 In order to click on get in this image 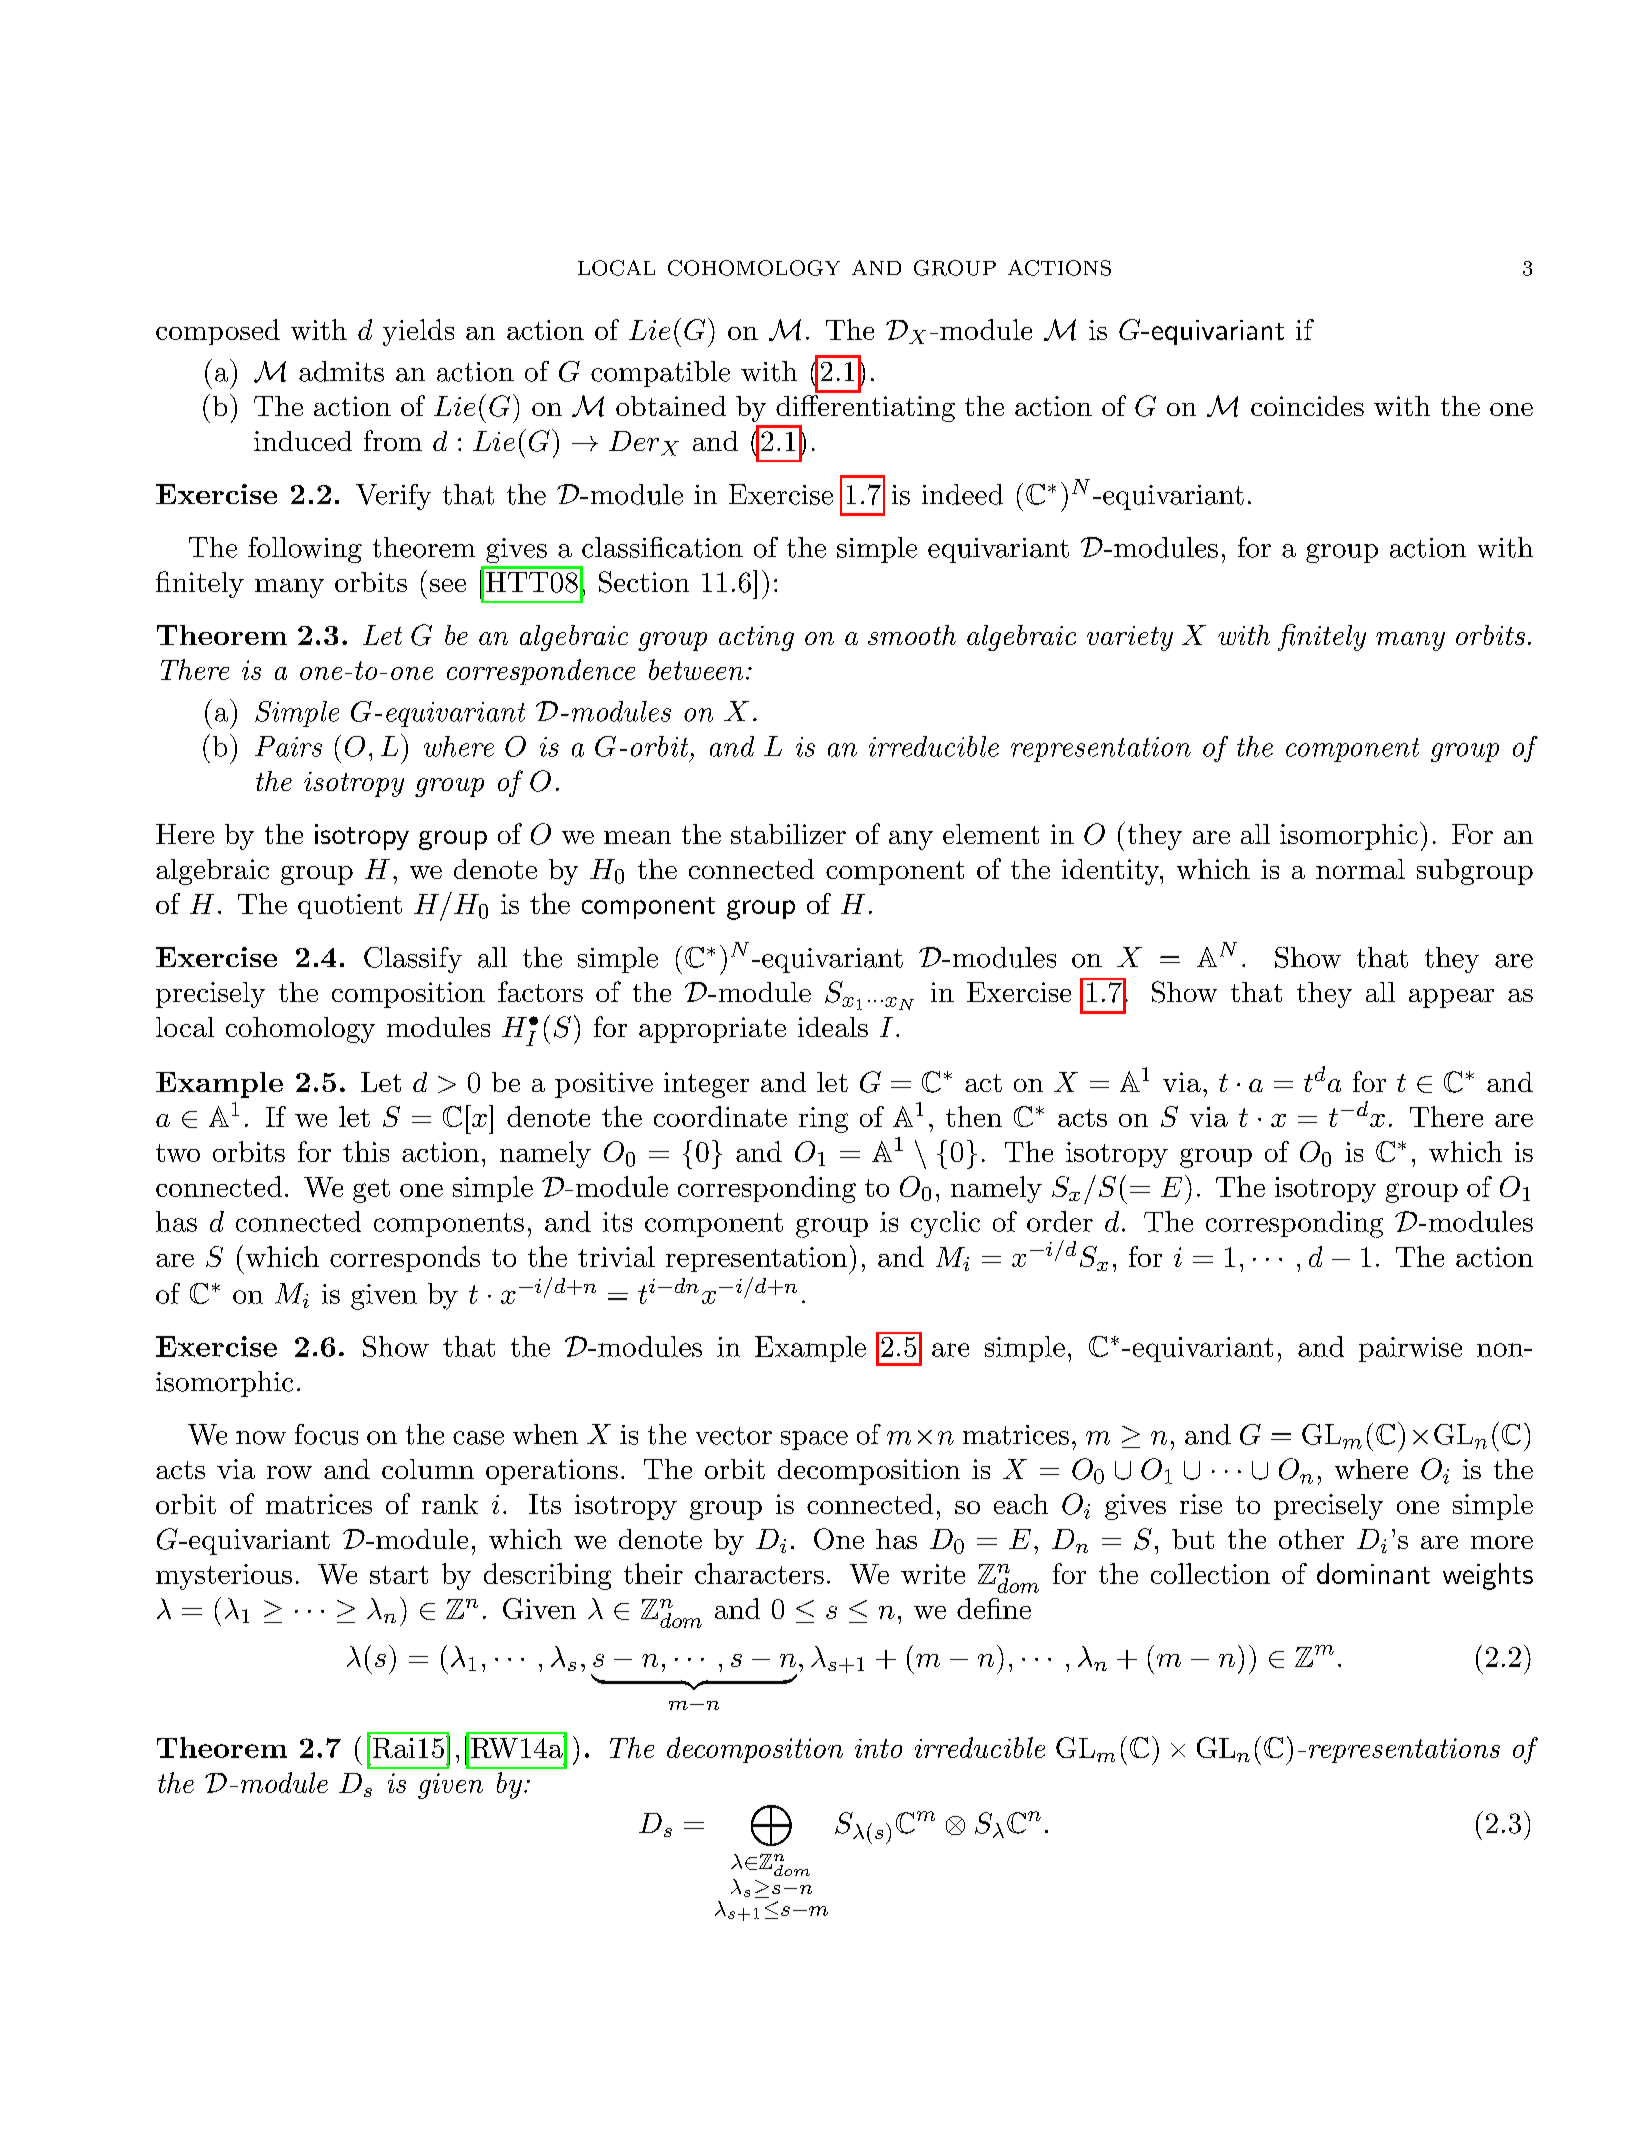, I will do `click(371, 1191)`.
